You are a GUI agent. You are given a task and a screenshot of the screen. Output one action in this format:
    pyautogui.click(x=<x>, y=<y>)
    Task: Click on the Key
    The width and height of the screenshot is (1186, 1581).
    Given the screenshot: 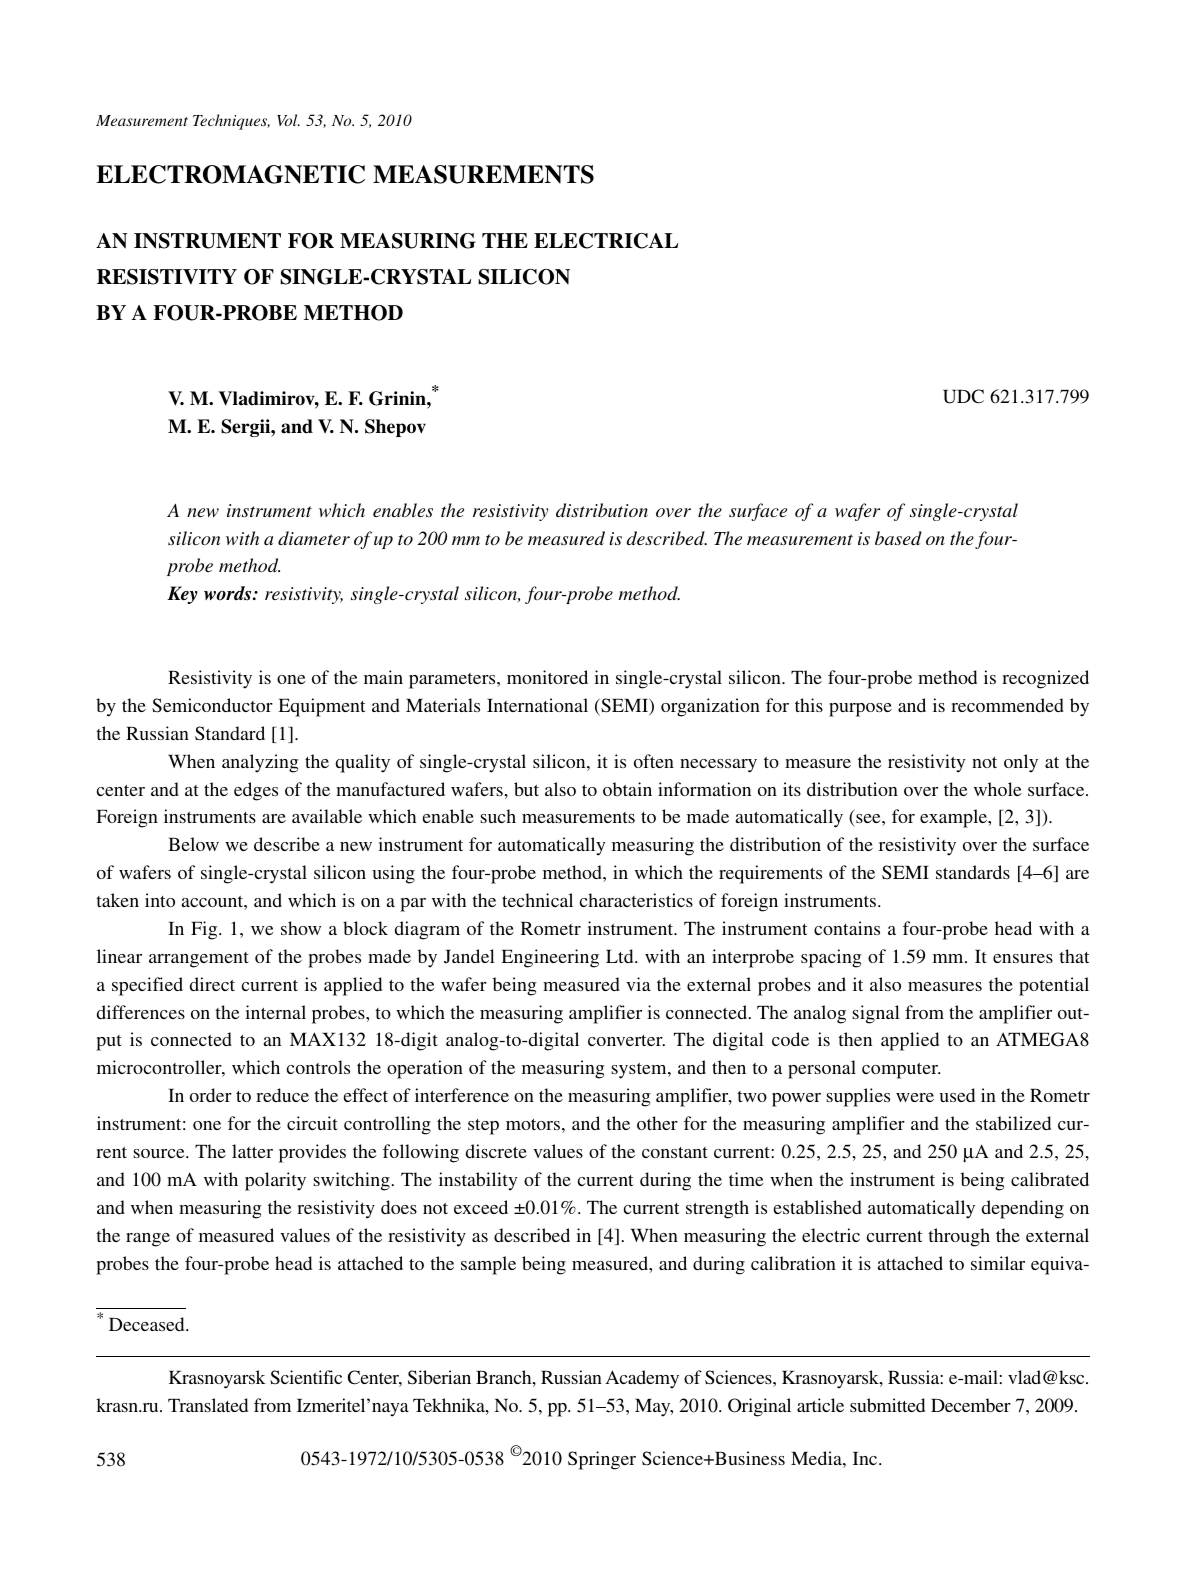 What is the action you would take?
    pyautogui.click(x=182, y=595)
